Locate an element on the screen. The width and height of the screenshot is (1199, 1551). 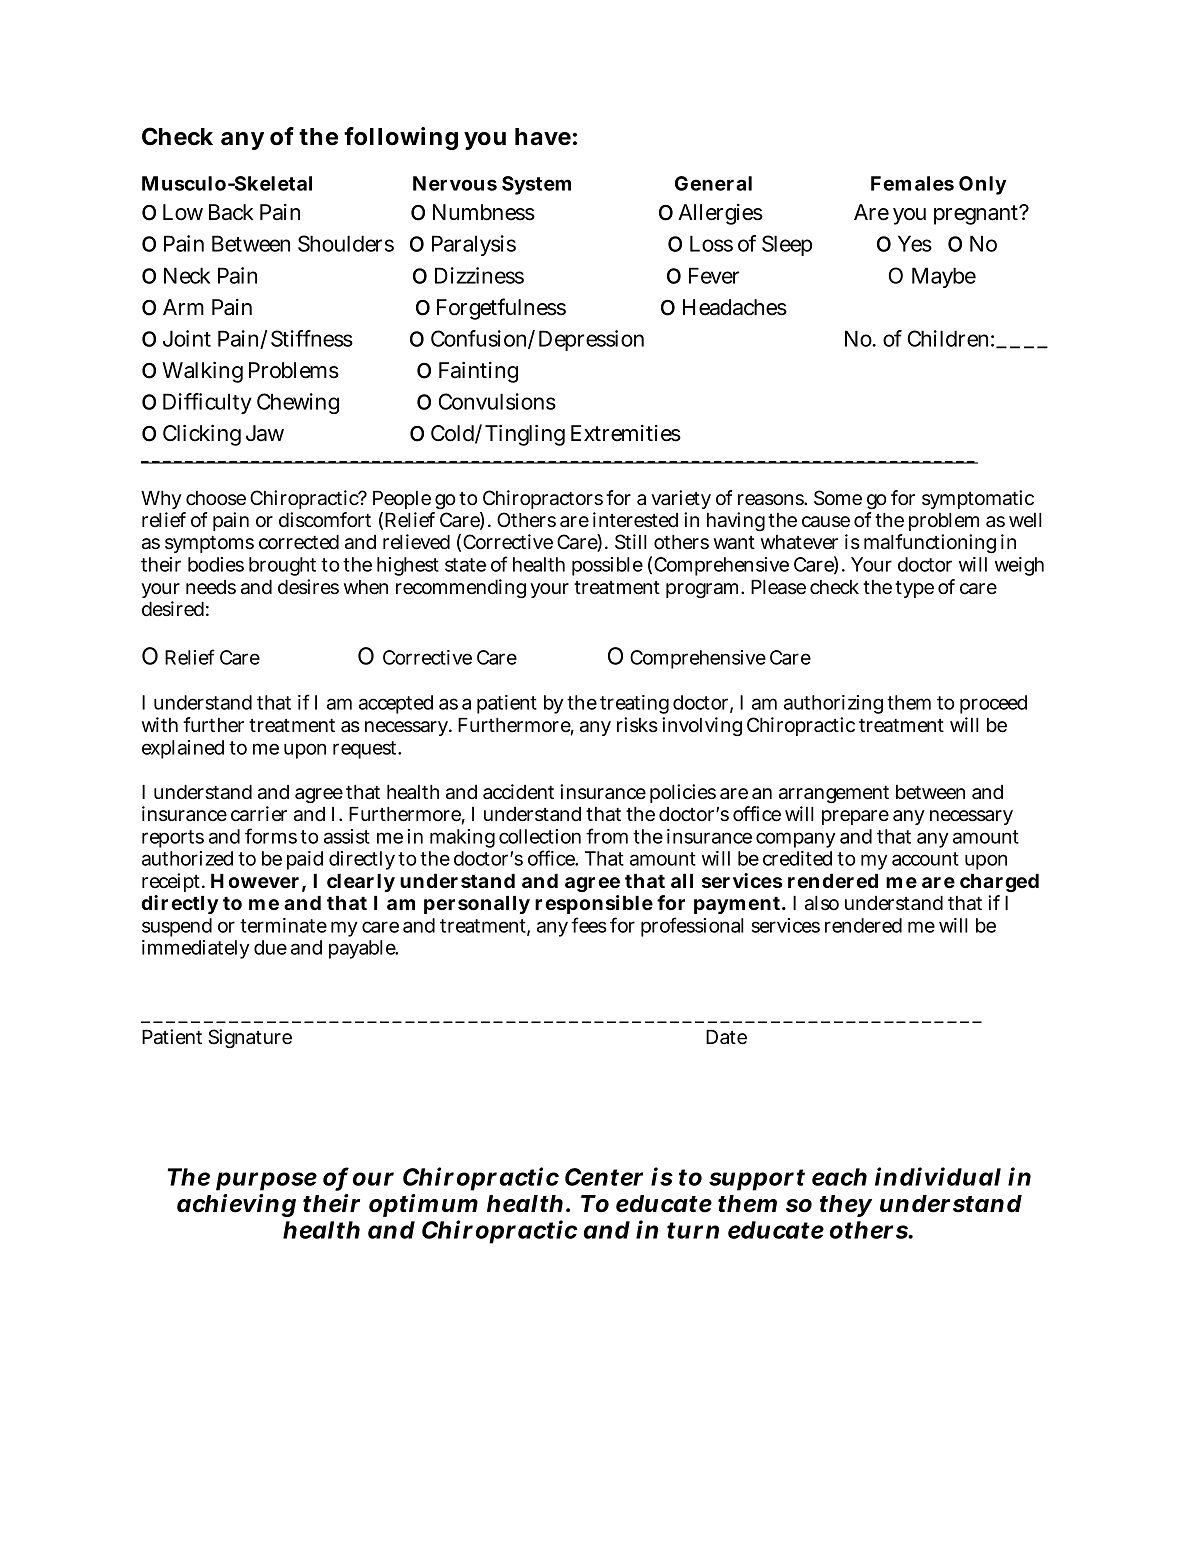
Center is located at coordinates (604, 1177).
